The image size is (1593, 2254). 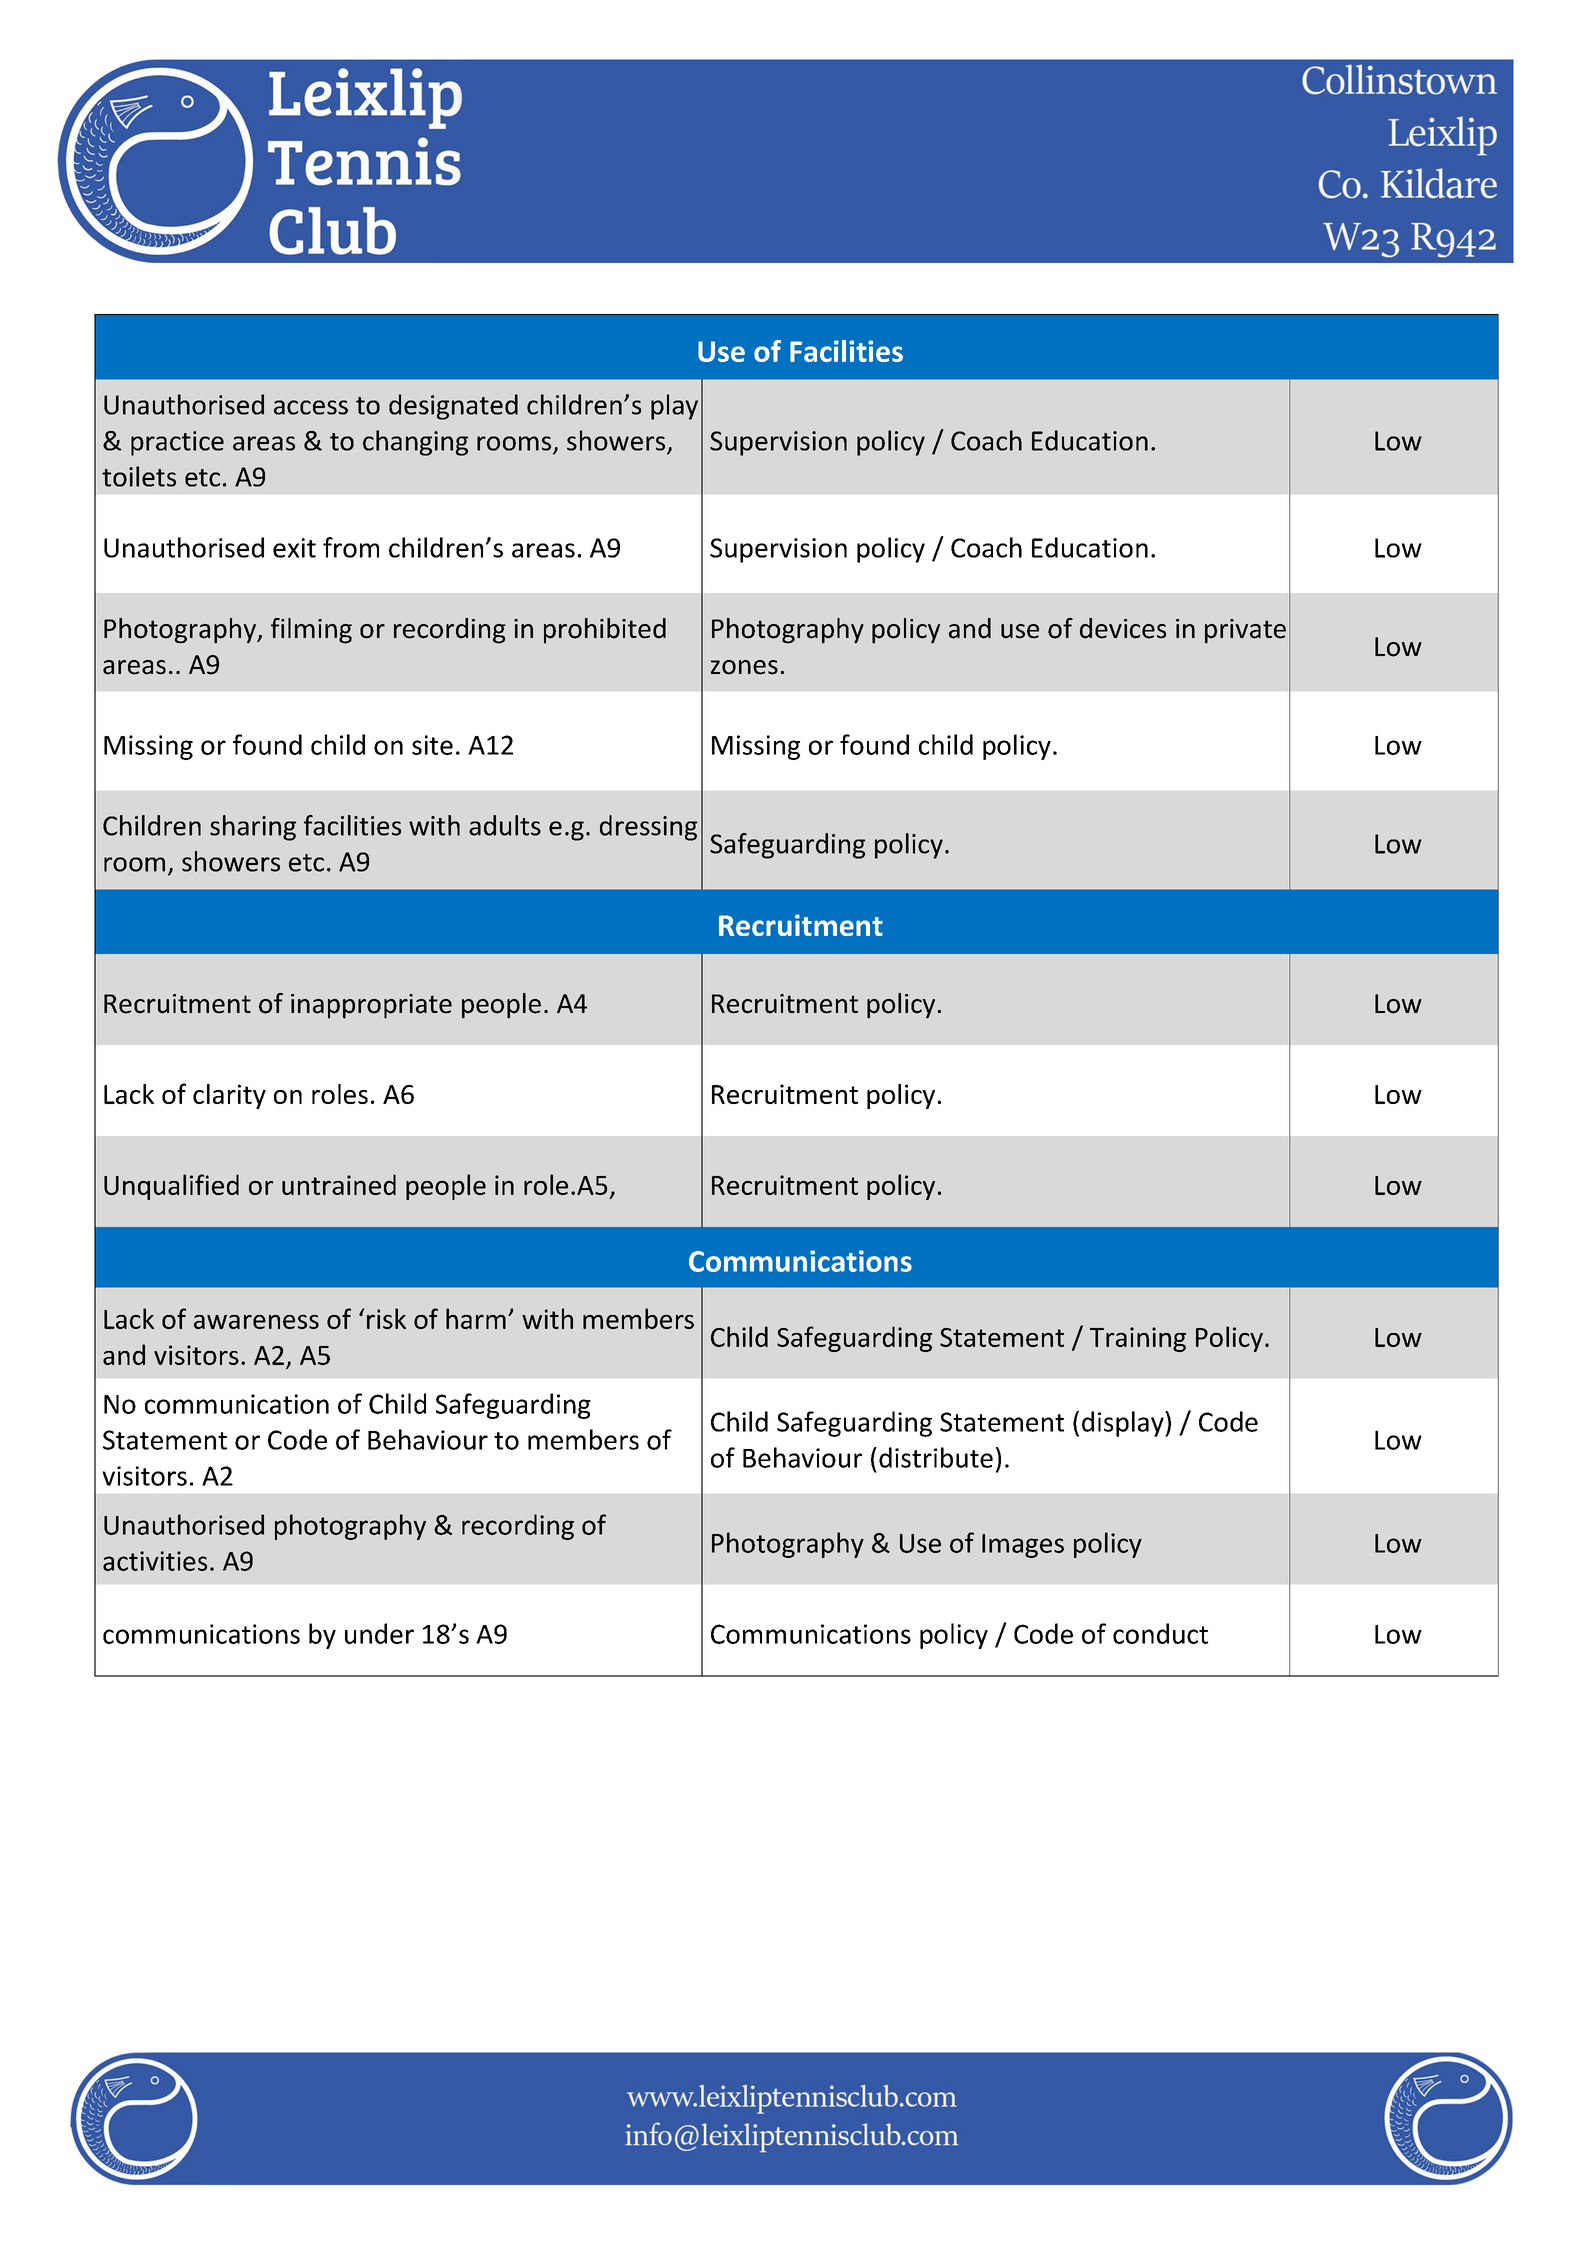 I want to click on Training, so click(x=1138, y=1339).
